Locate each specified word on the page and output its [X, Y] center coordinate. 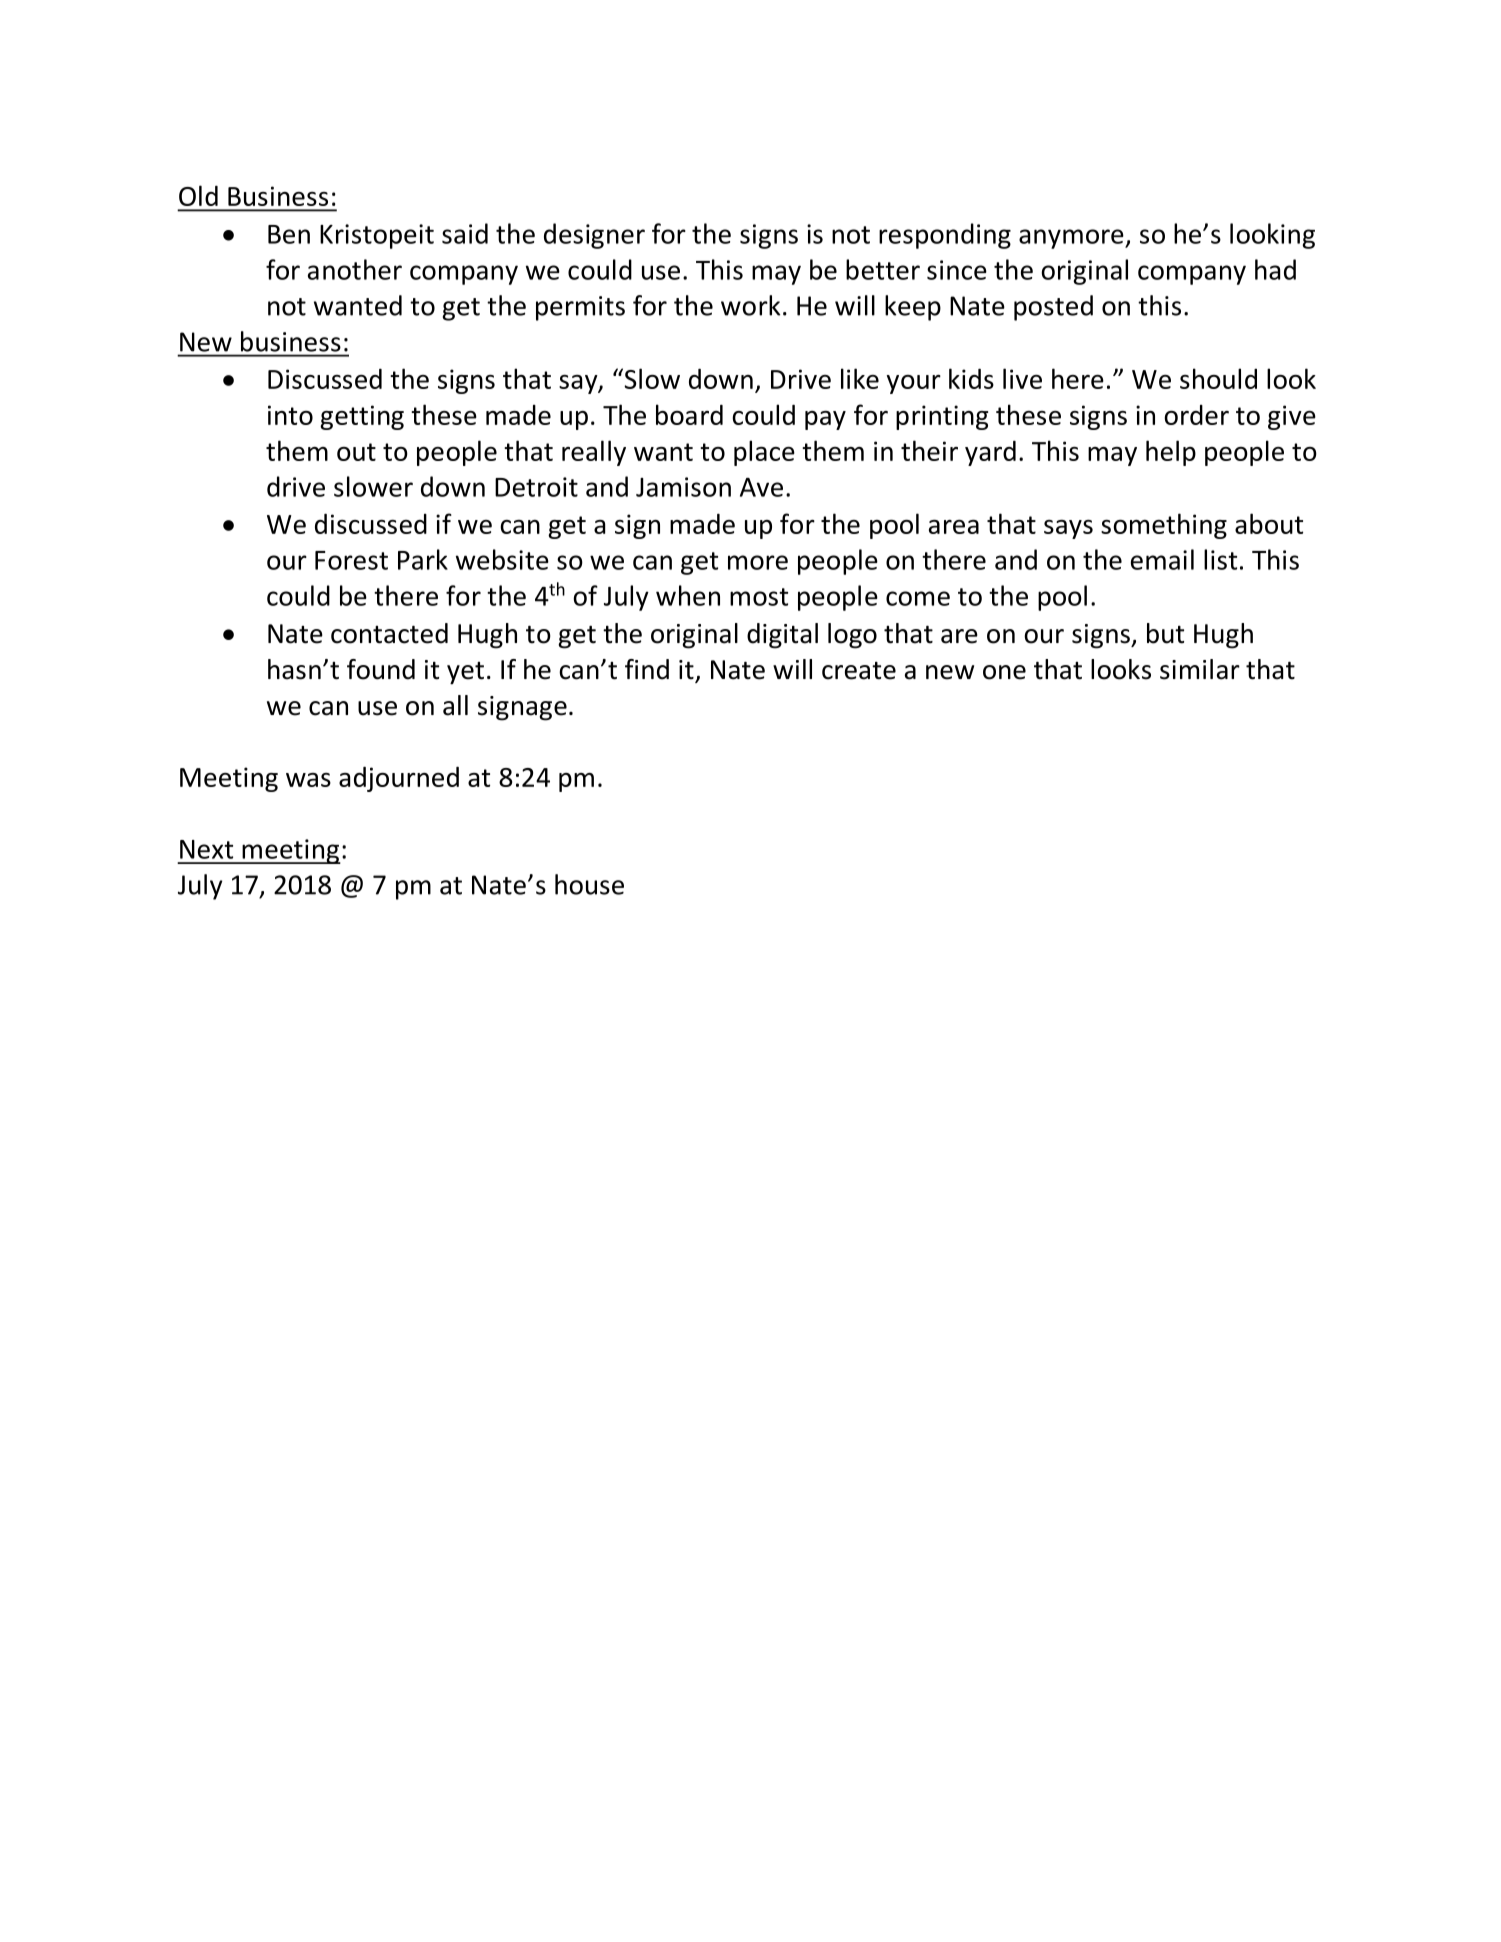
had [1275, 269]
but [1165, 633]
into [290, 415]
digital [782, 636]
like [860, 378]
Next [206, 849]
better [883, 269]
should [1218, 378]
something [1164, 526]
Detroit [536, 487]
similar [1200, 669]
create [859, 671]
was [308, 780]
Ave [761, 487]
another [355, 269]
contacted [389, 633]
